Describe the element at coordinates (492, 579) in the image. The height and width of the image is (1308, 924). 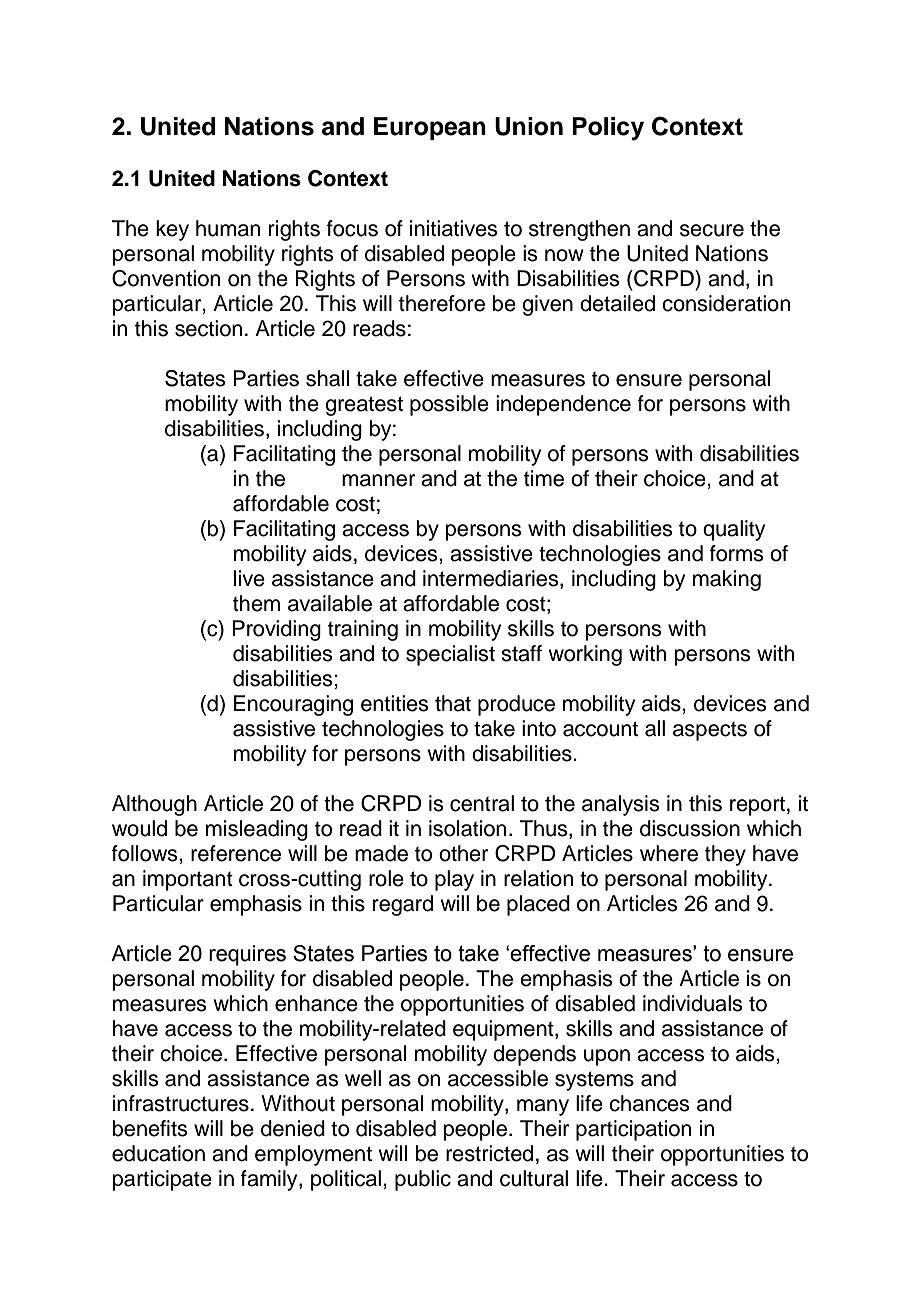
I see `intermediaries` at that location.
